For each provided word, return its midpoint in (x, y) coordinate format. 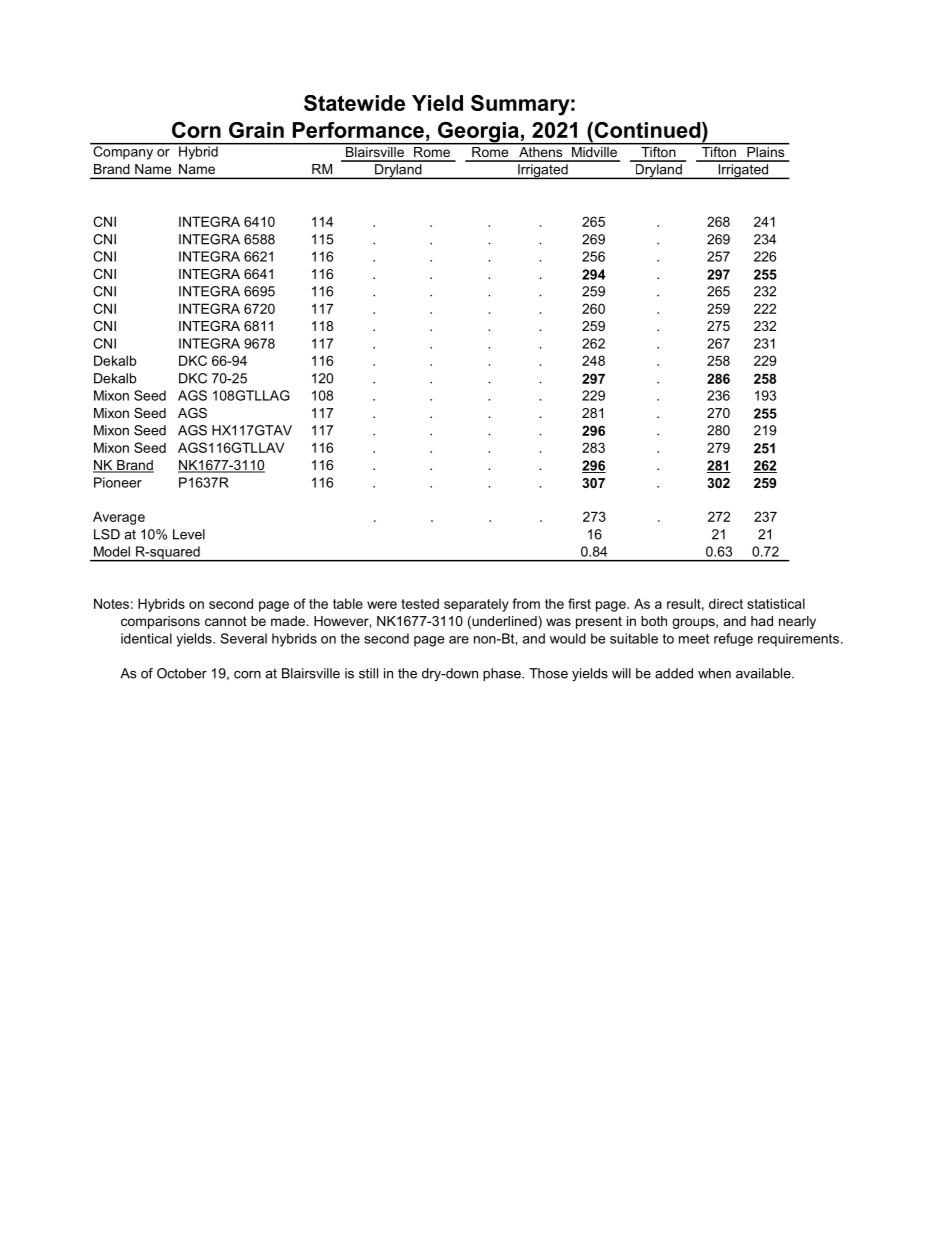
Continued (647, 131)
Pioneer (118, 482)
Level (189, 534)
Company (123, 152)
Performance (358, 130)
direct (726, 603)
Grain (256, 130)
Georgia (478, 133)
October (182, 673)
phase (503, 674)
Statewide (354, 103)
